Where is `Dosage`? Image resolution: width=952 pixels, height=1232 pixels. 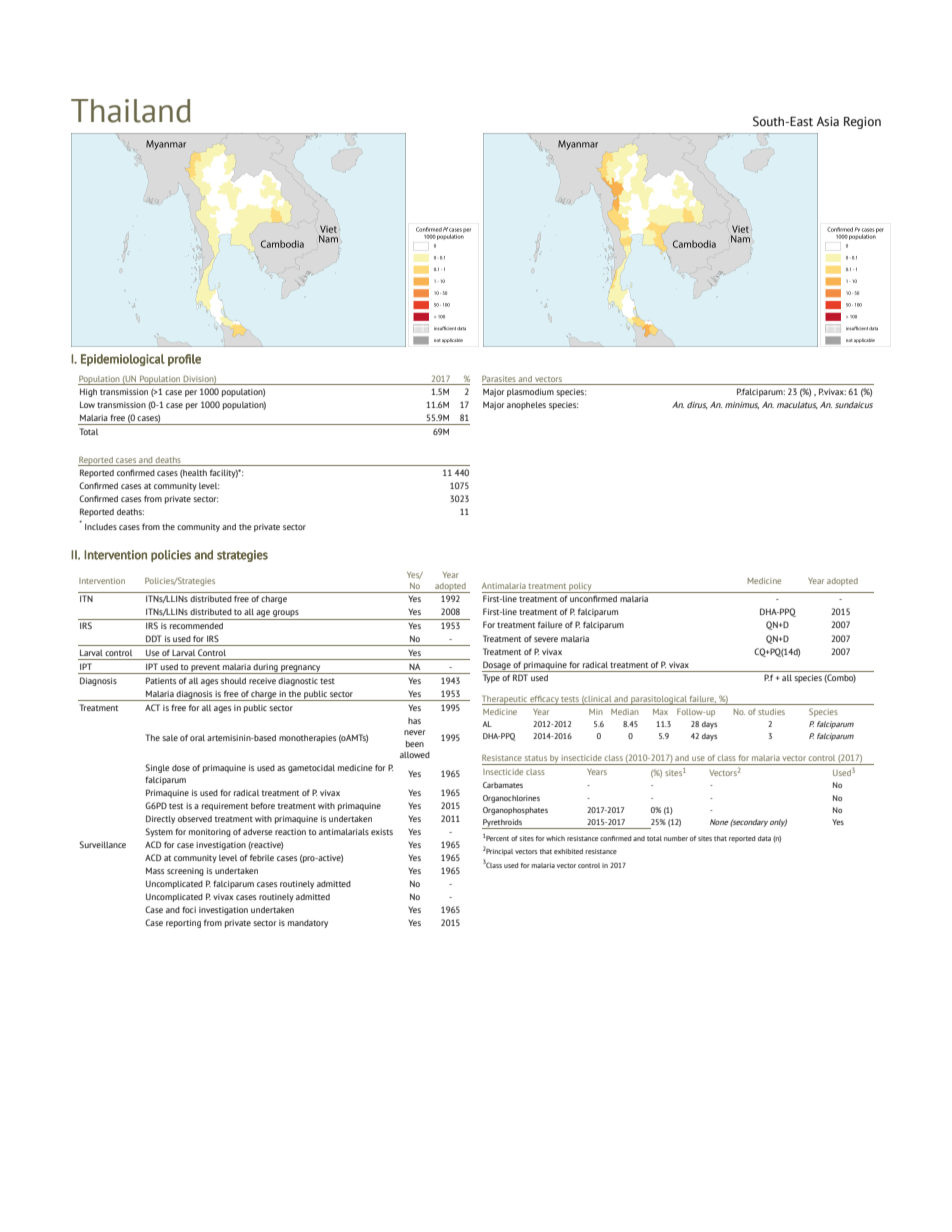 Dosage is located at coordinates (497, 666).
